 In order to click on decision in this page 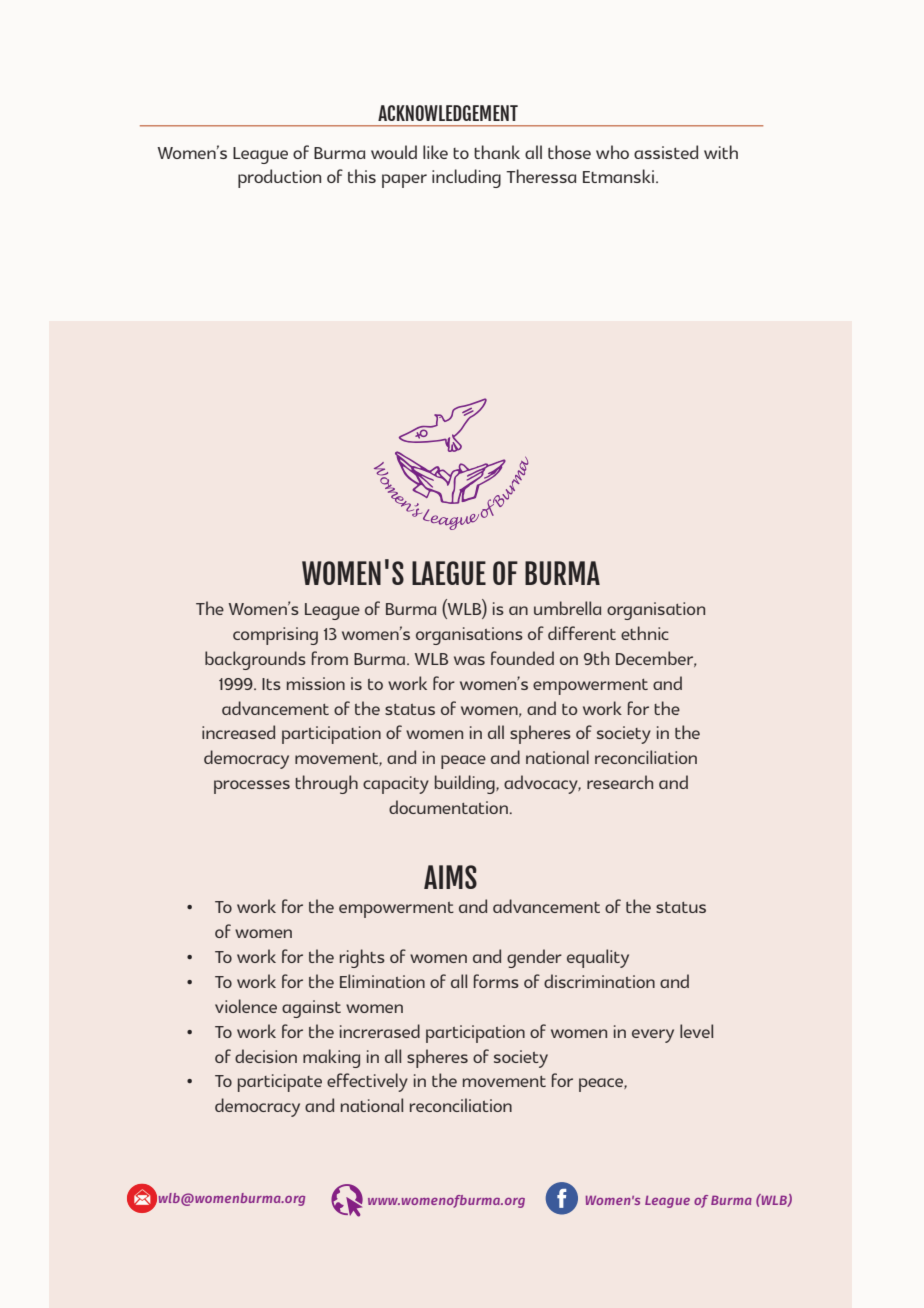, I will do `click(266, 1056)`.
